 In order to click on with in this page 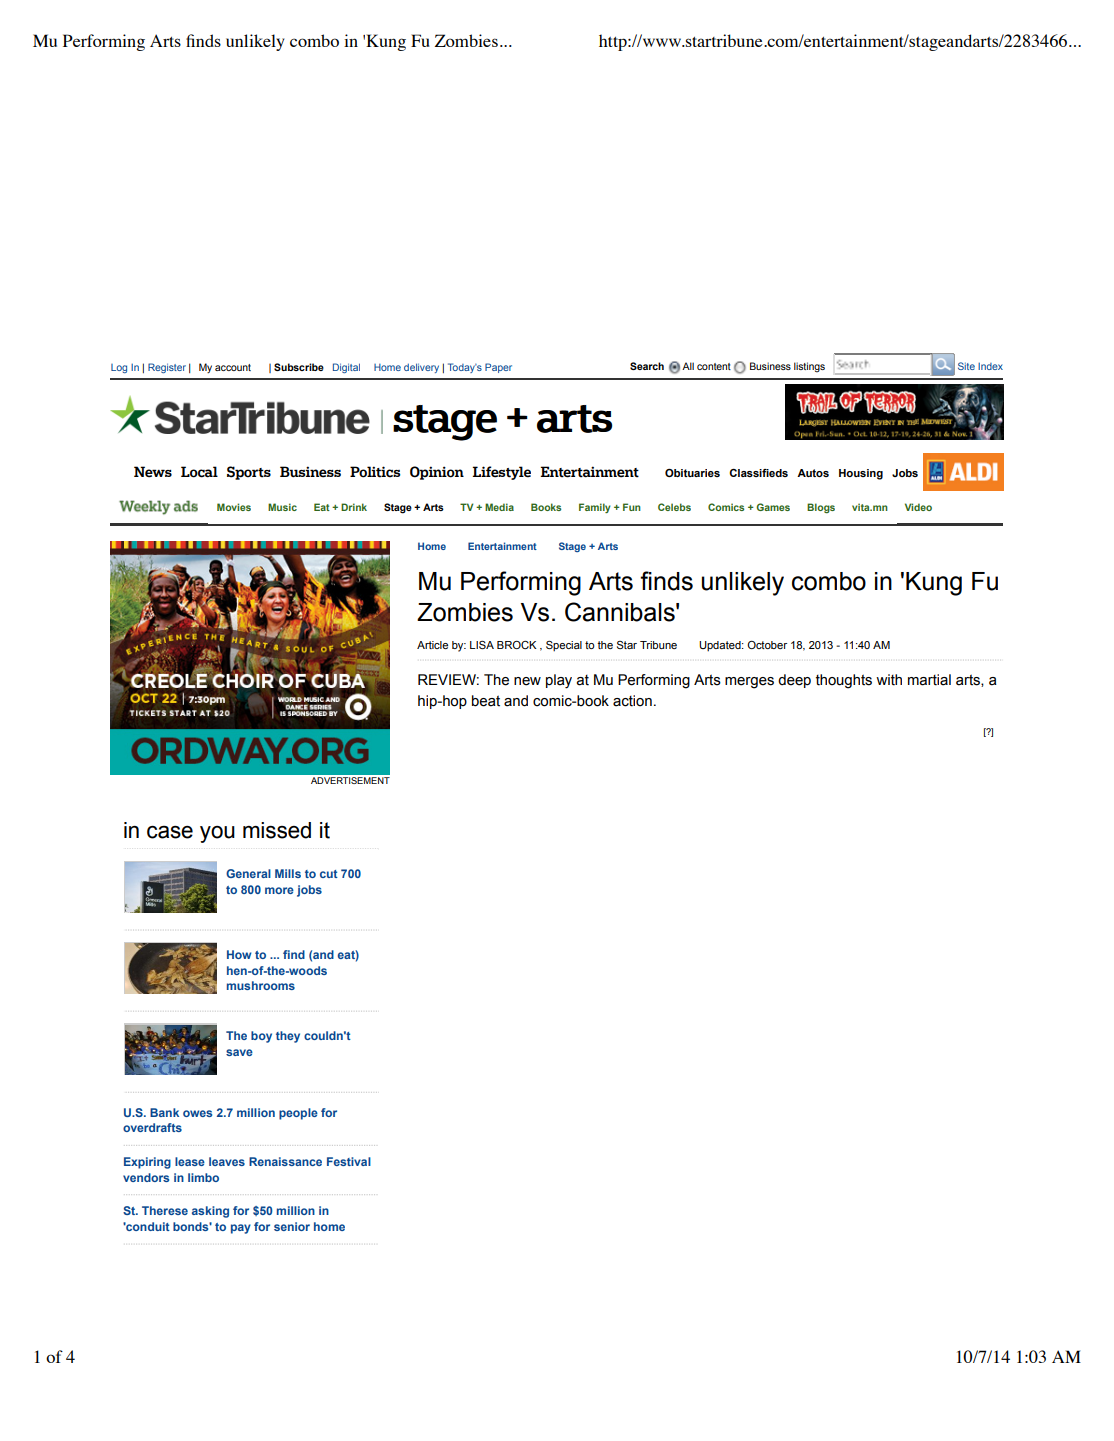, I will do `click(889, 680)`.
